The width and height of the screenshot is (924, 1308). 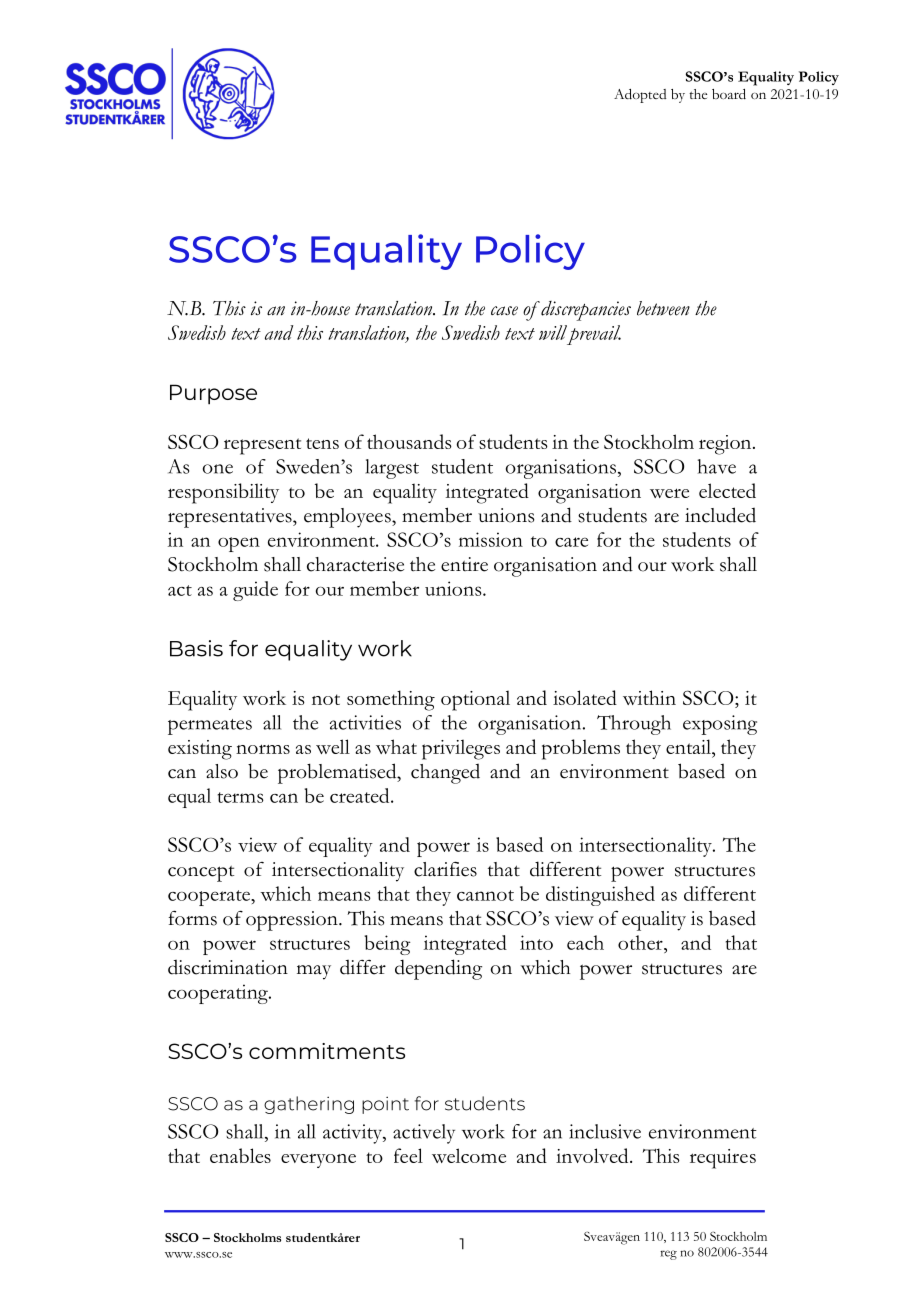 What do you see at coordinates (263, 749) in the screenshot?
I see `norms` at bounding box center [263, 749].
